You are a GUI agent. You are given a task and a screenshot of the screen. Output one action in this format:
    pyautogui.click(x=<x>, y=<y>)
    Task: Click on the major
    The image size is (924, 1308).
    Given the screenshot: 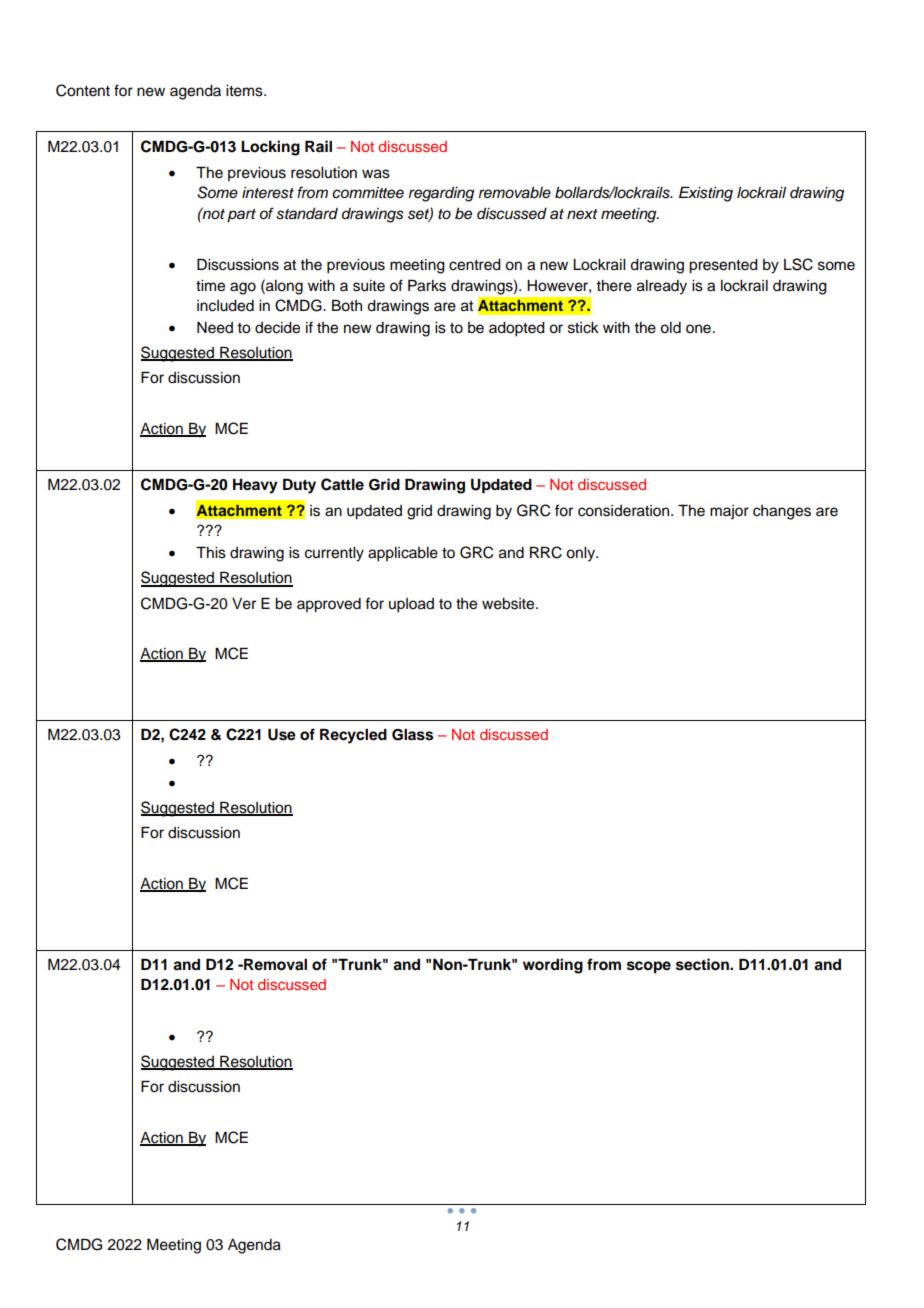 What is the action you would take?
    pyautogui.click(x=729, y=512)
